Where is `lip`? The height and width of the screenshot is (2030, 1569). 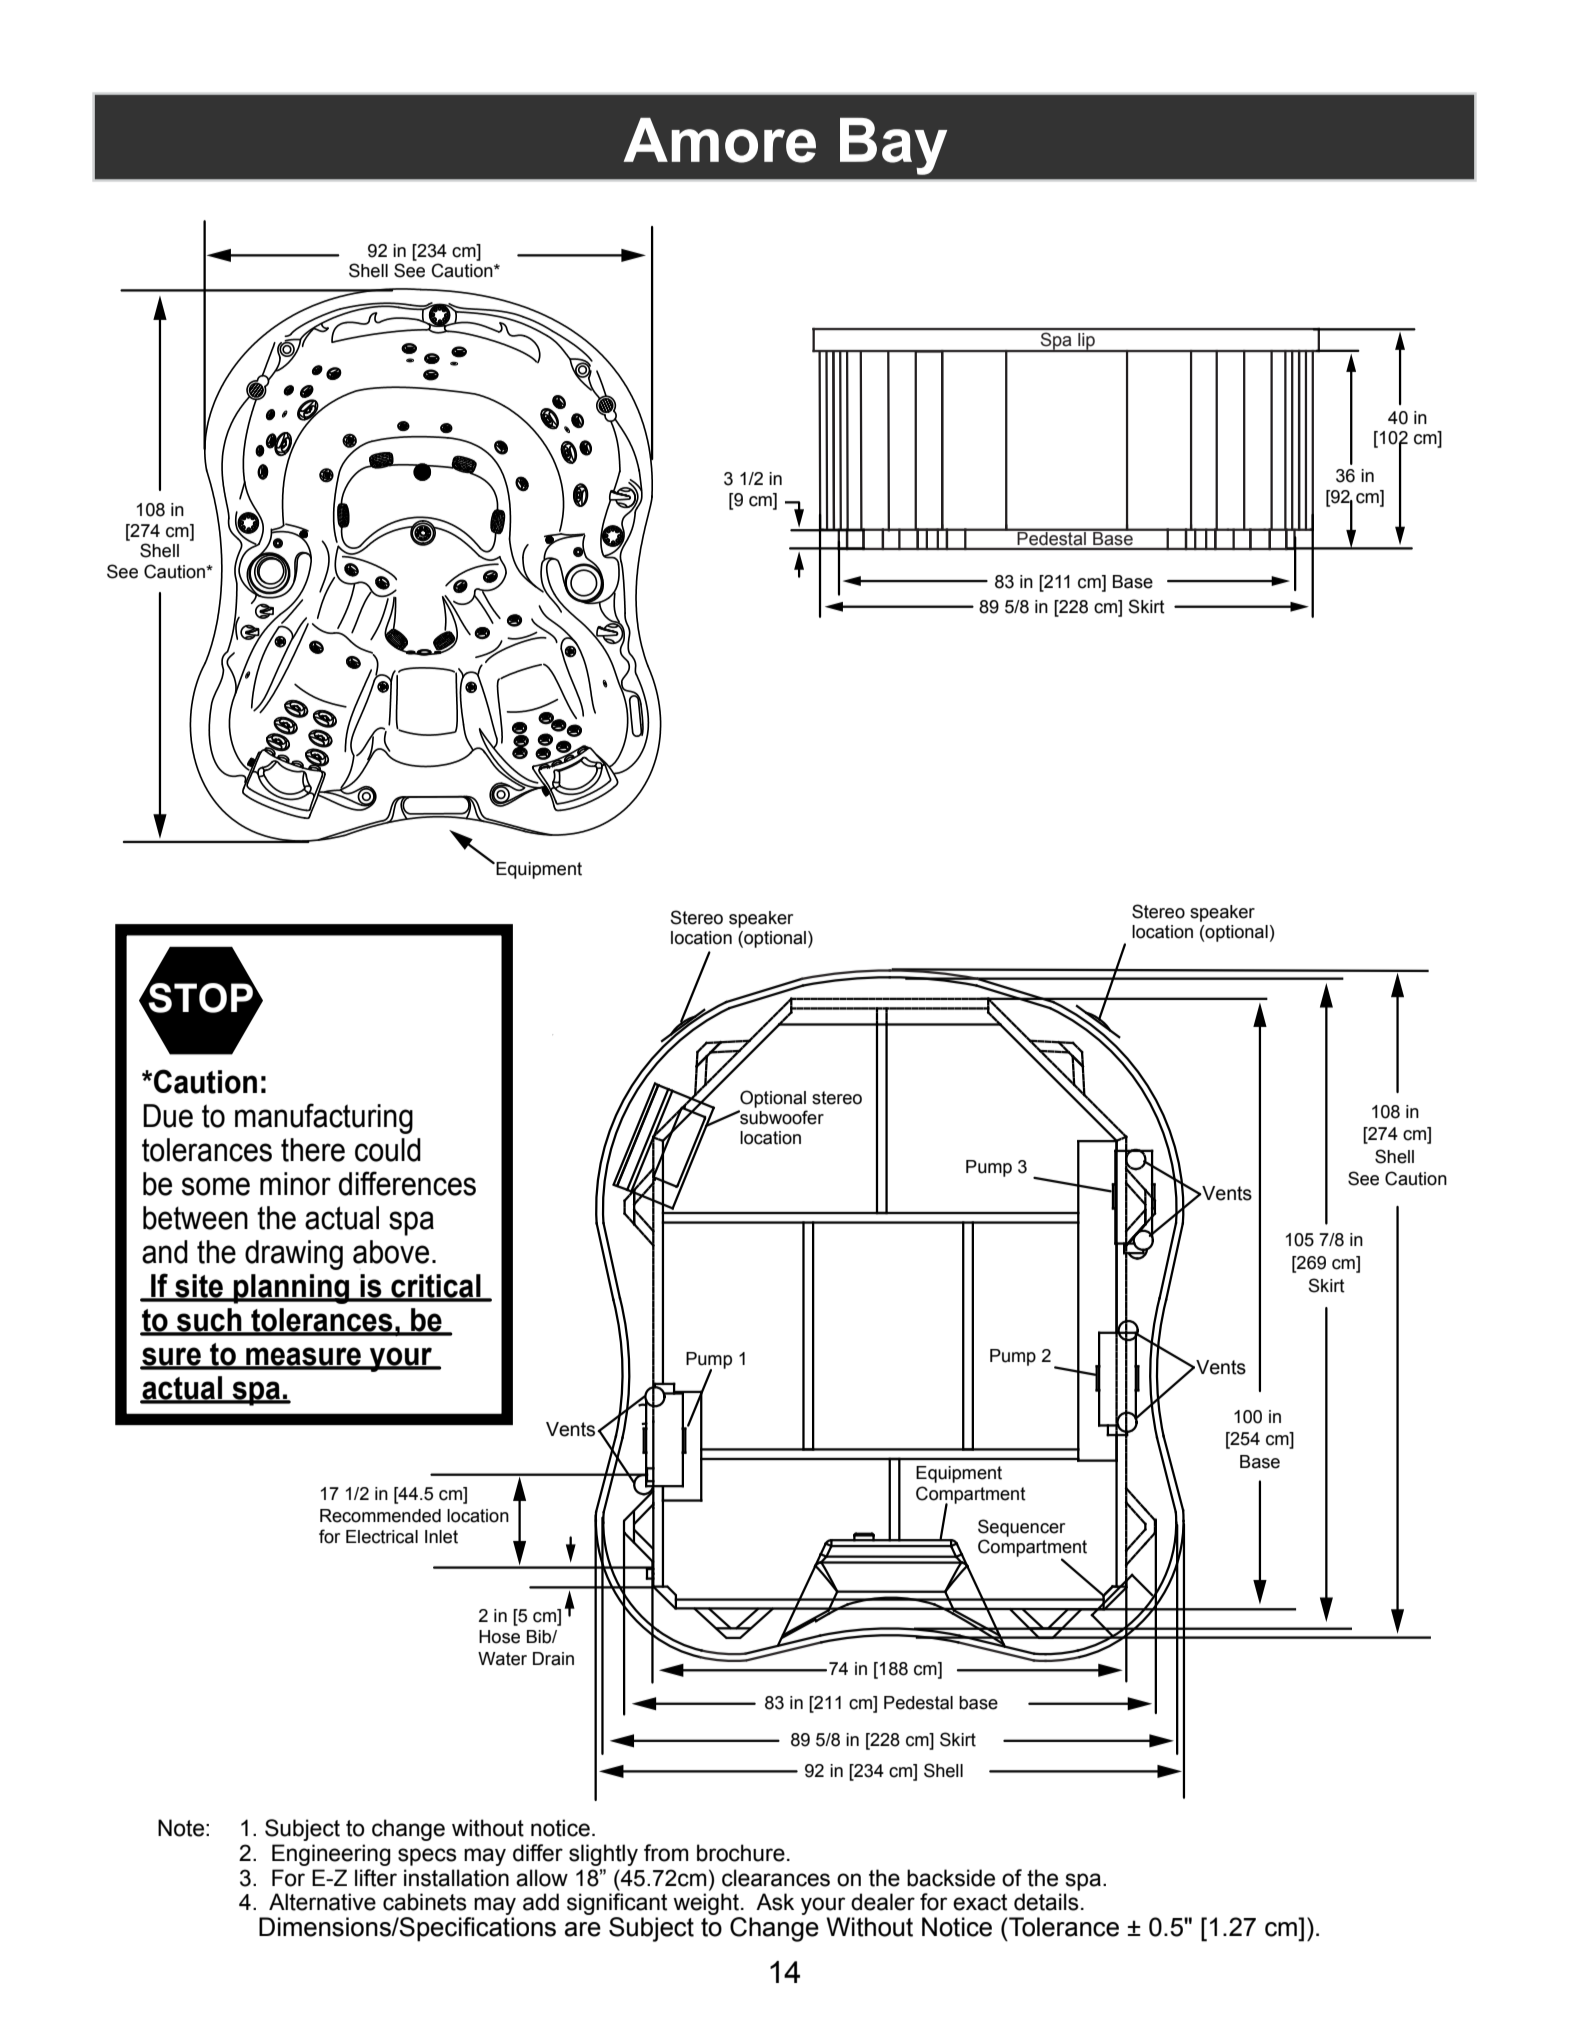
lip is located at coordinates (1086, 342).
